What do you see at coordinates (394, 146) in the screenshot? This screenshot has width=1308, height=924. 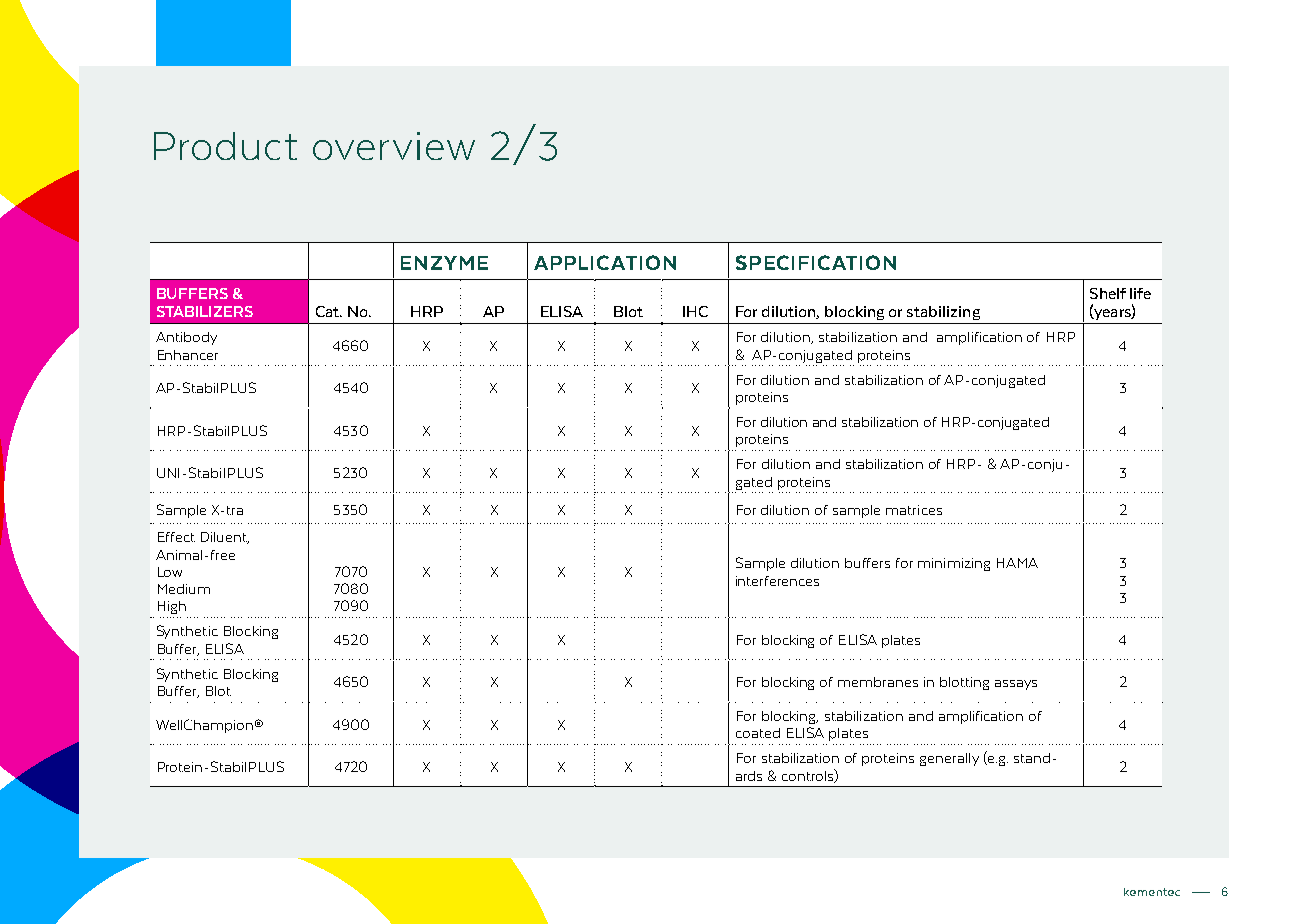 I see `overview` at bounding box center [394, 146].
